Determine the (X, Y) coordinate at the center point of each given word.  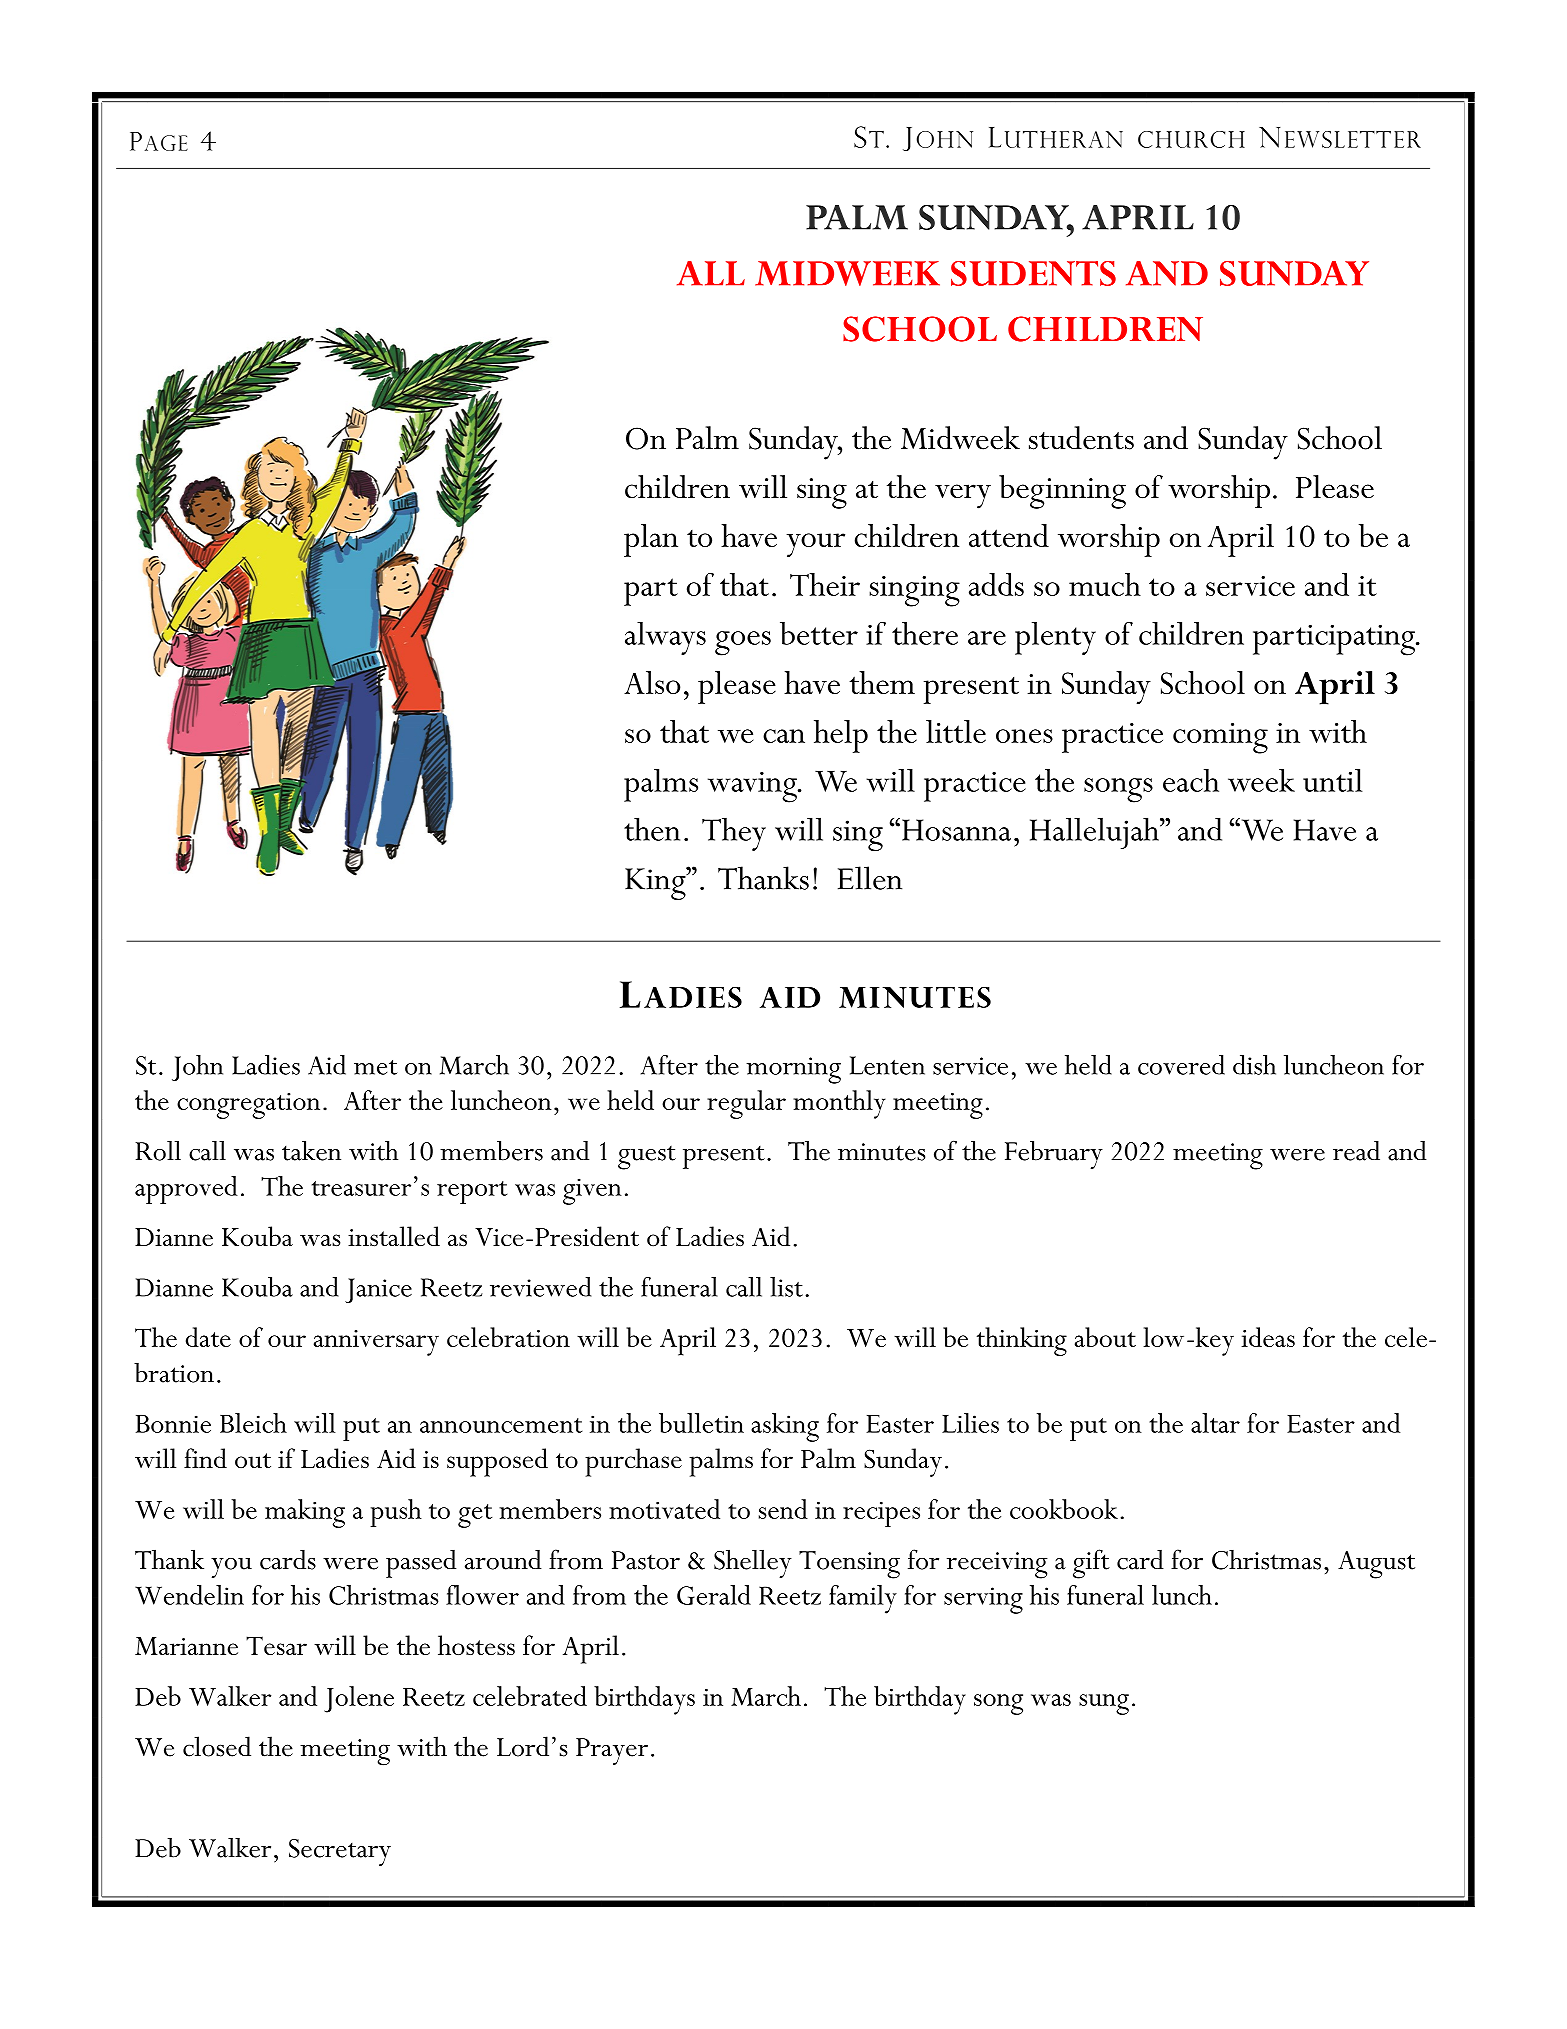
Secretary (340, 1852)
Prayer (612, 1751)
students (1081, 438)
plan (651, 540)
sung (1104, 1704)
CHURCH (1191, 139)
